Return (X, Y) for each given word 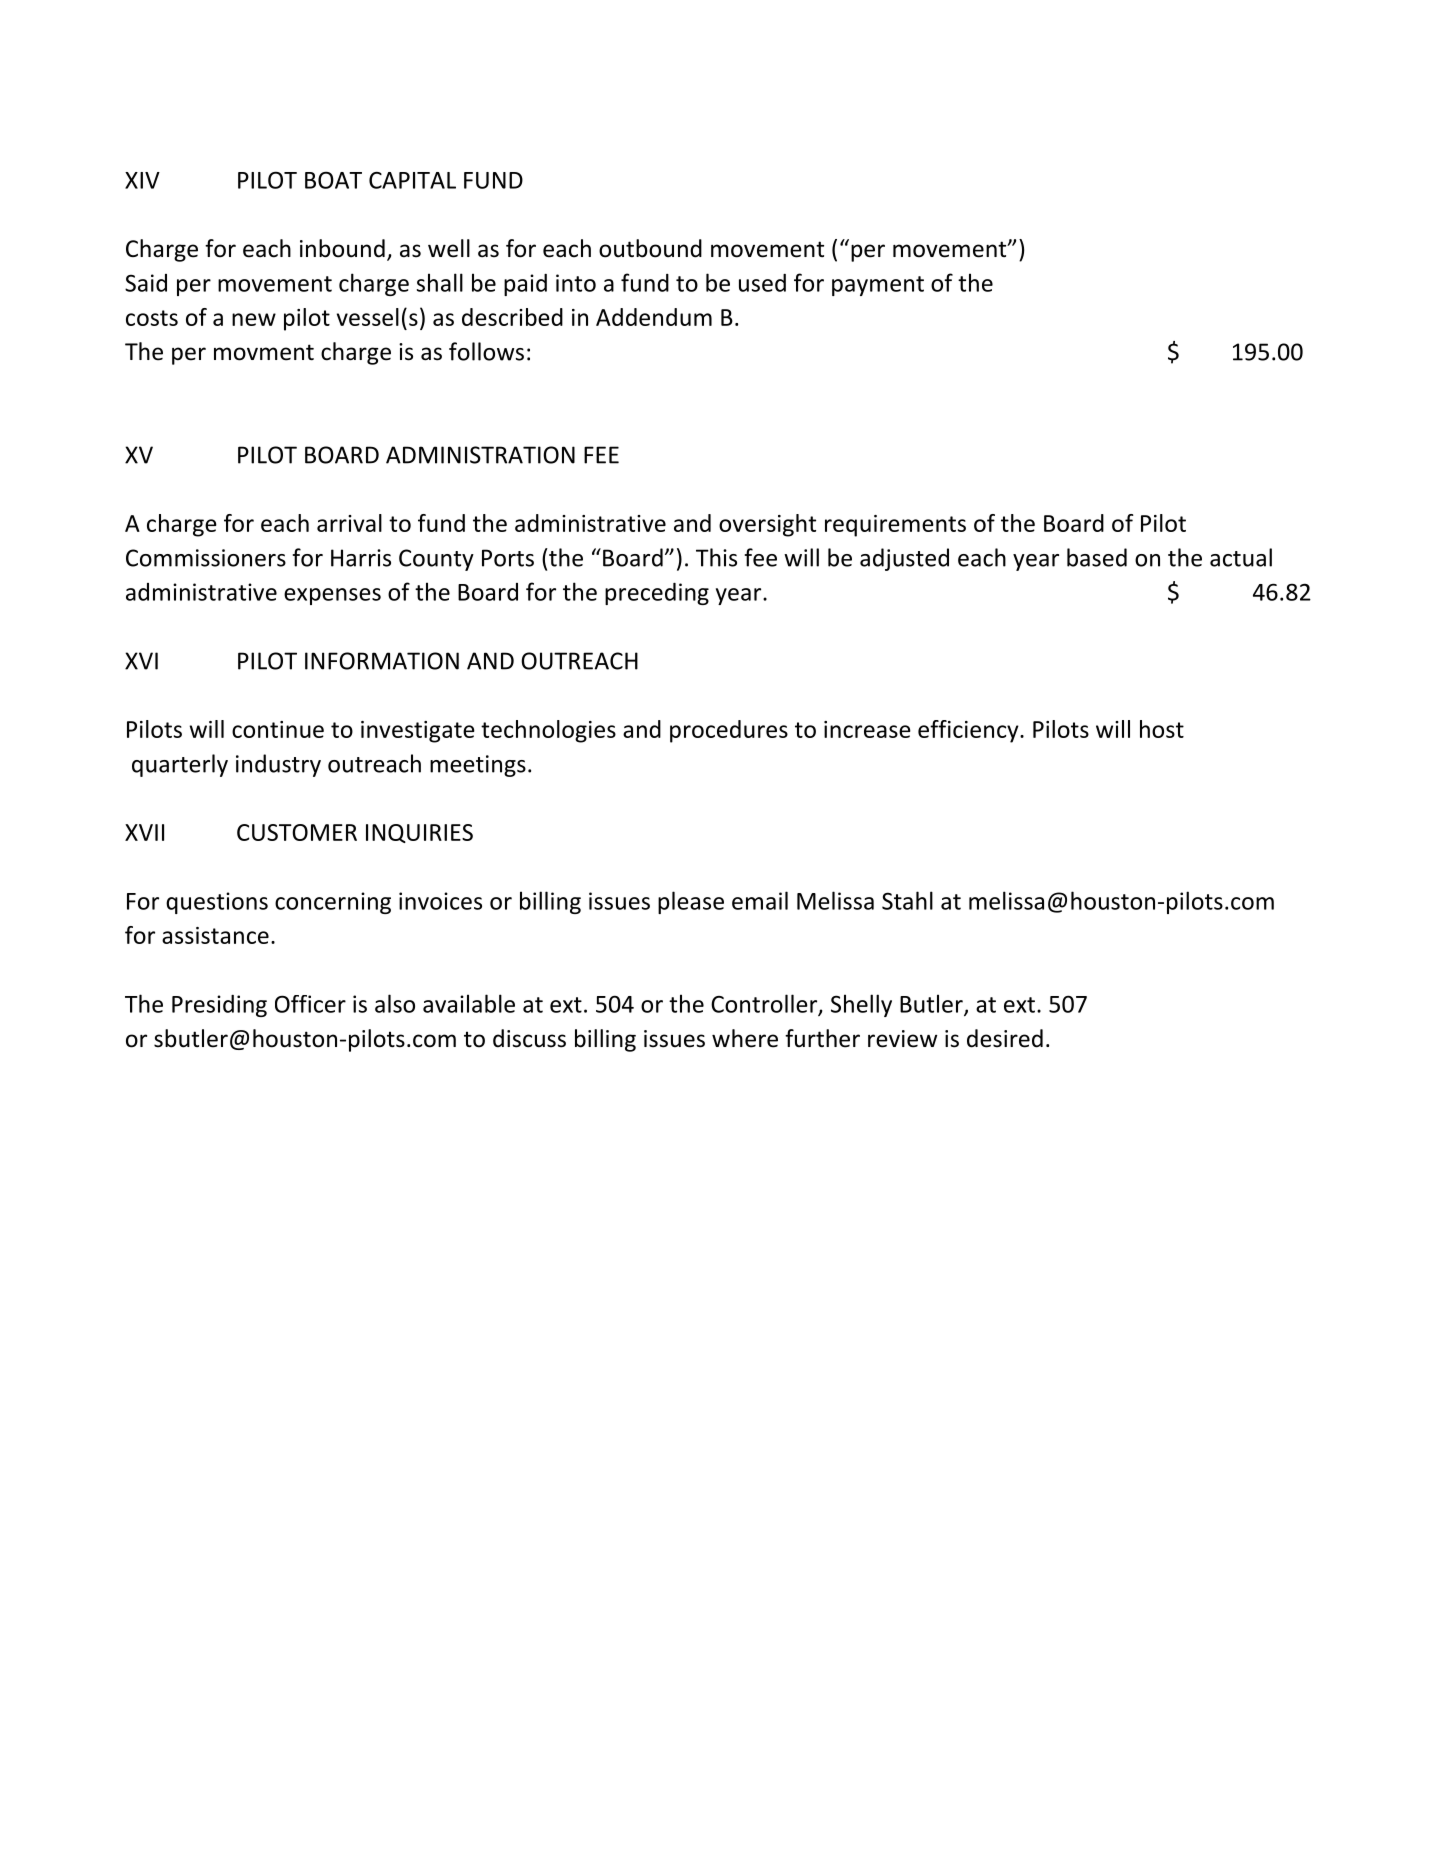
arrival (349, 523)
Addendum (654, 317)
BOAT (333, 180)
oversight (767, 525)
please (691, 902)
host (1162, 729)
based (1097, 557)
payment (878, 286)
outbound (650, 248)
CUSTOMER (297, 832)
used (762, 283)
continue (278, 729)
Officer (310, 1004)
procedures (729, 731)
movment (264, 352)
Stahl (907, 900)
